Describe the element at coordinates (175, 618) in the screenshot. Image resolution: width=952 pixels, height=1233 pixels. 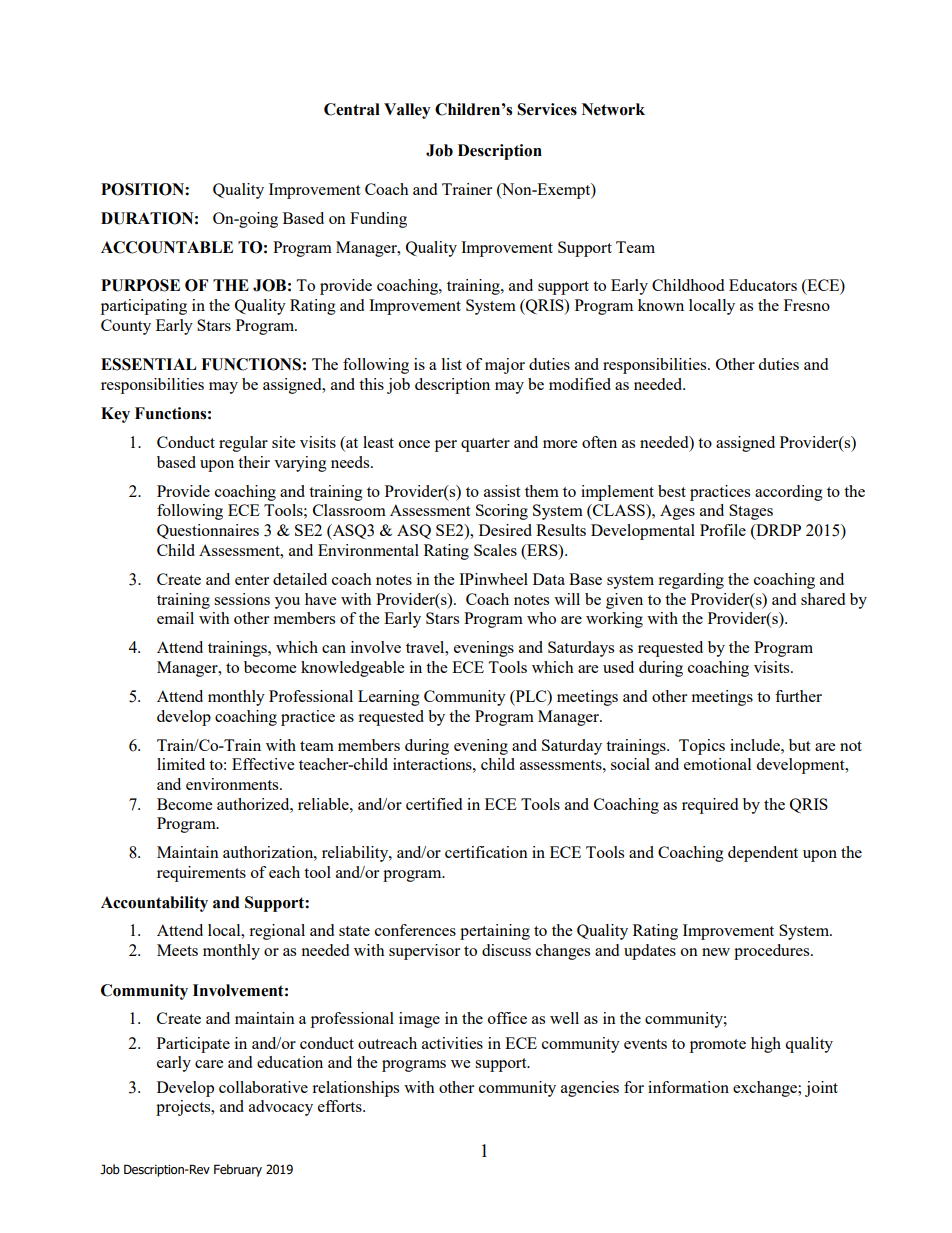
I see `email` at that location.
